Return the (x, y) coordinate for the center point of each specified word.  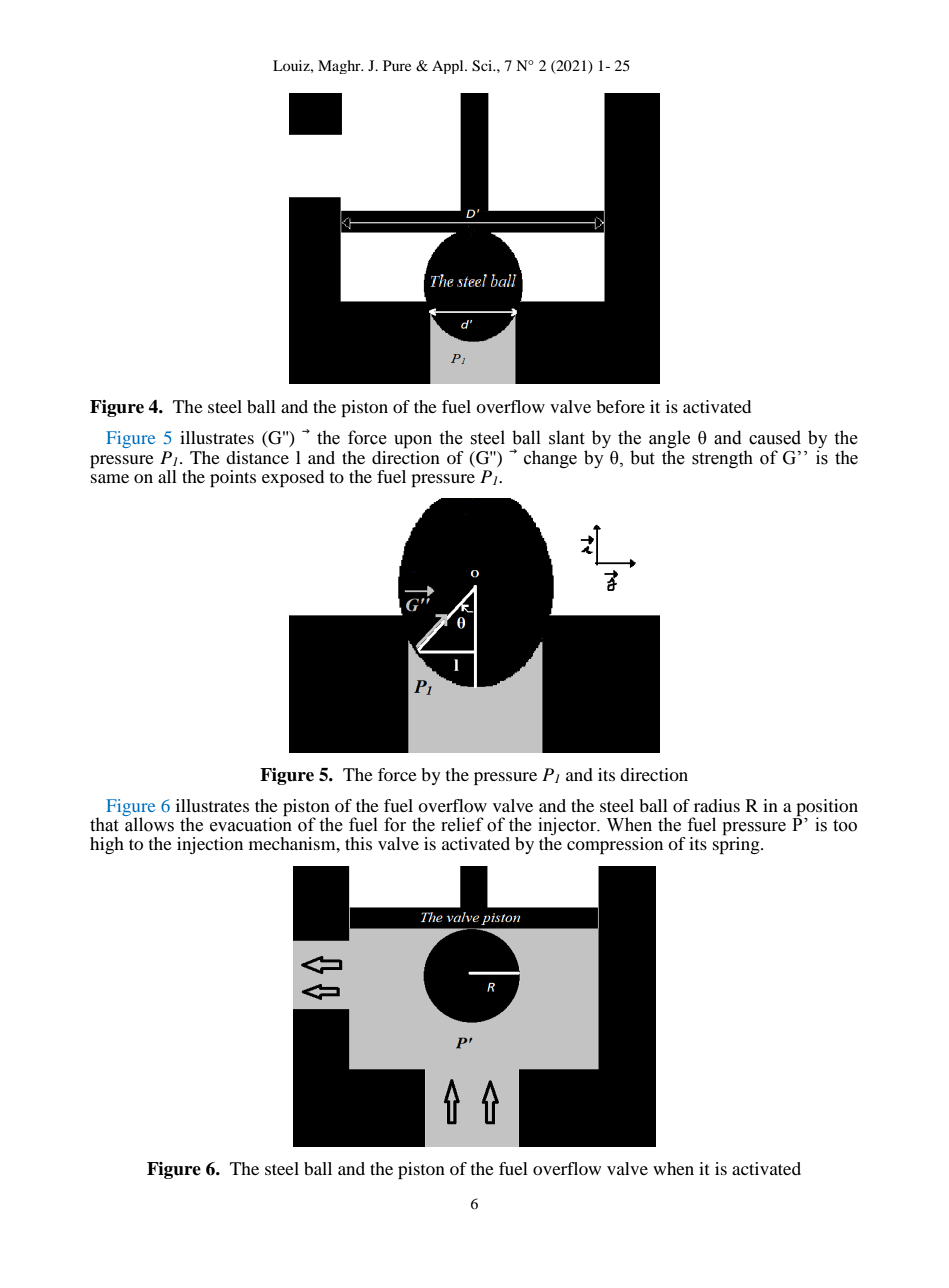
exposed (293, 478)
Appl (449, 67)
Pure (397, 65)
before (620, 406)
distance (257, 457)
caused (775, 437)
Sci (483, 66)
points (233, 478)
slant (567, 437)
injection (210, 845)
